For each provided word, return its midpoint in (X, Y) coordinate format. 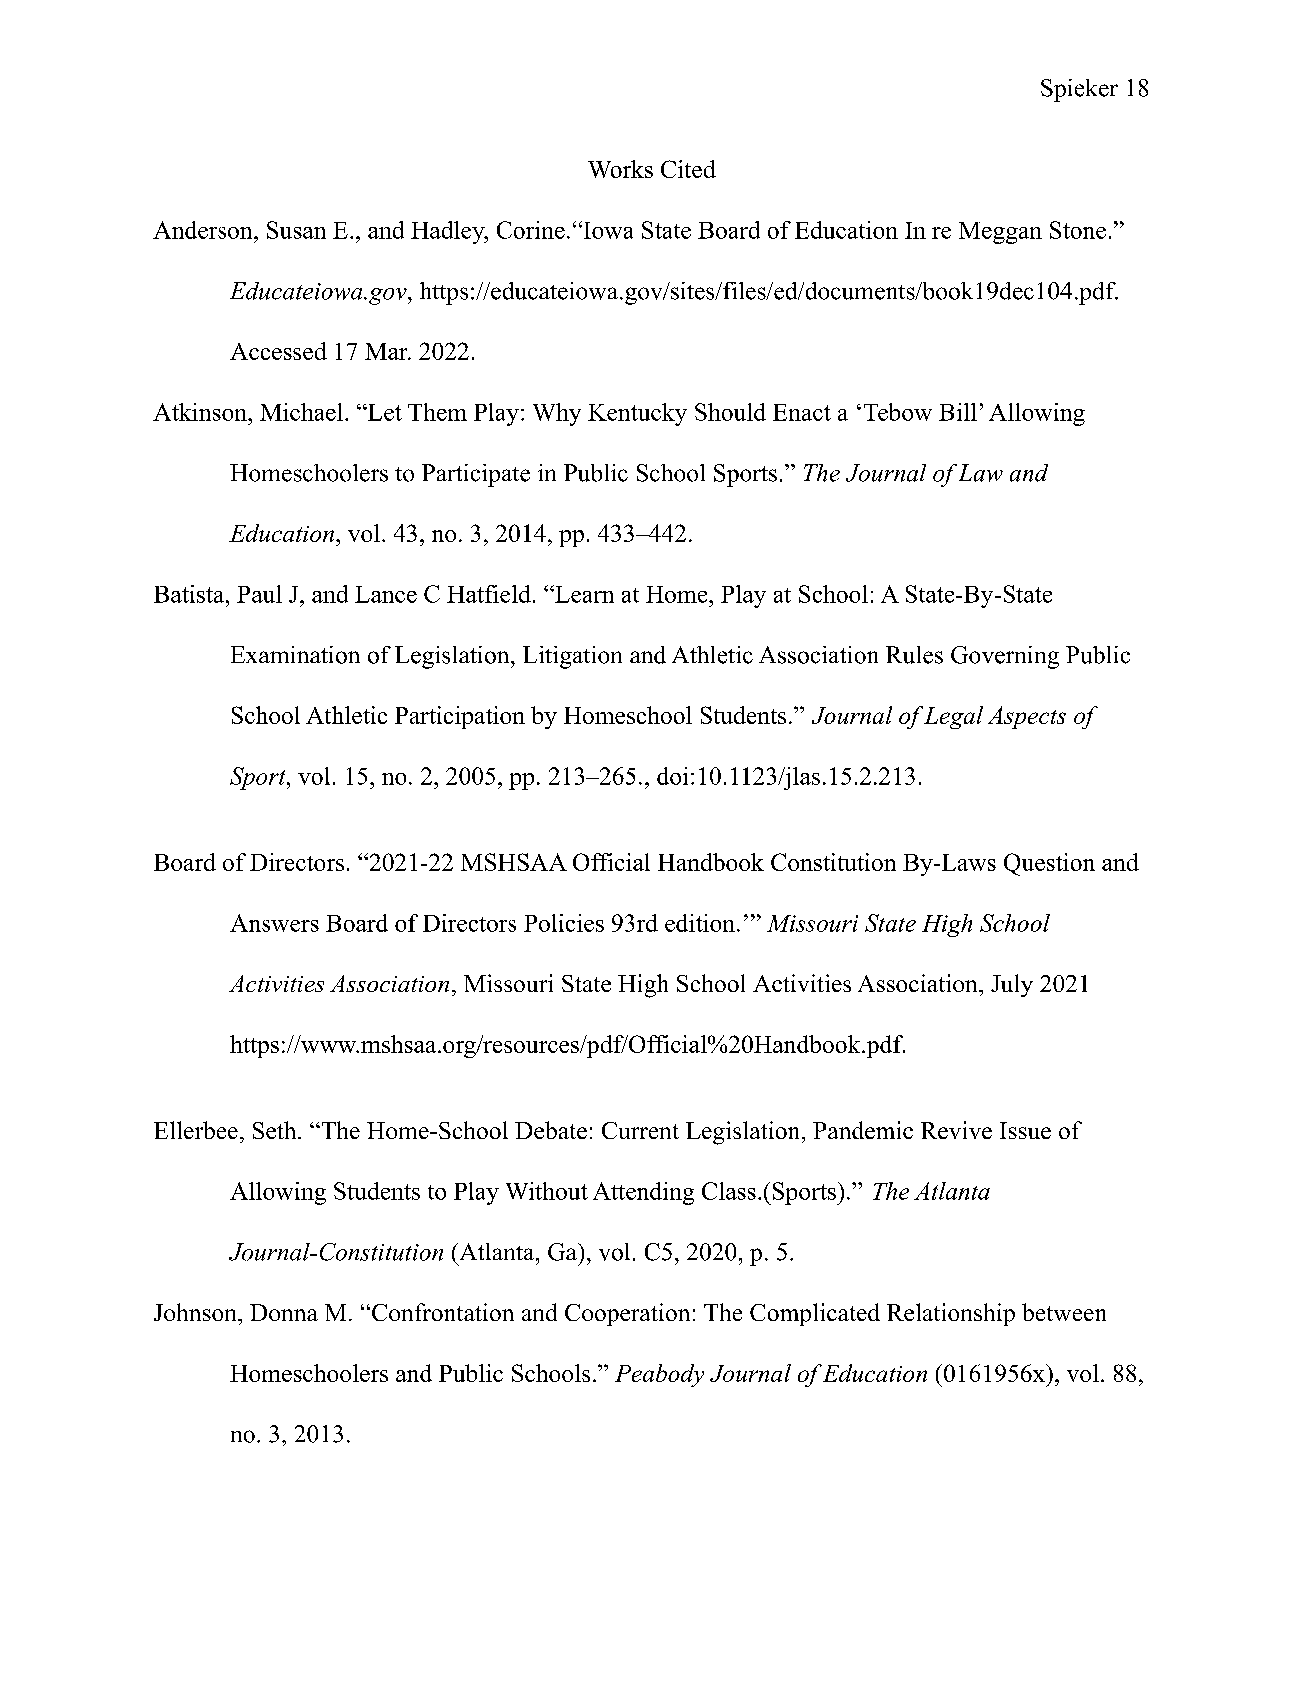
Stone (1078, 230)
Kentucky (637, 414)
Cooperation (627, 1314)
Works (620, 169)
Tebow (898, 412)
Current (640, 1130)
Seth (276, 1130)
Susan (296, 230)
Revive (956, 1130)
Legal (953, 717)
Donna (284, 1312)
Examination (295, 655)
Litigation (572, 657)
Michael (301, 412)
